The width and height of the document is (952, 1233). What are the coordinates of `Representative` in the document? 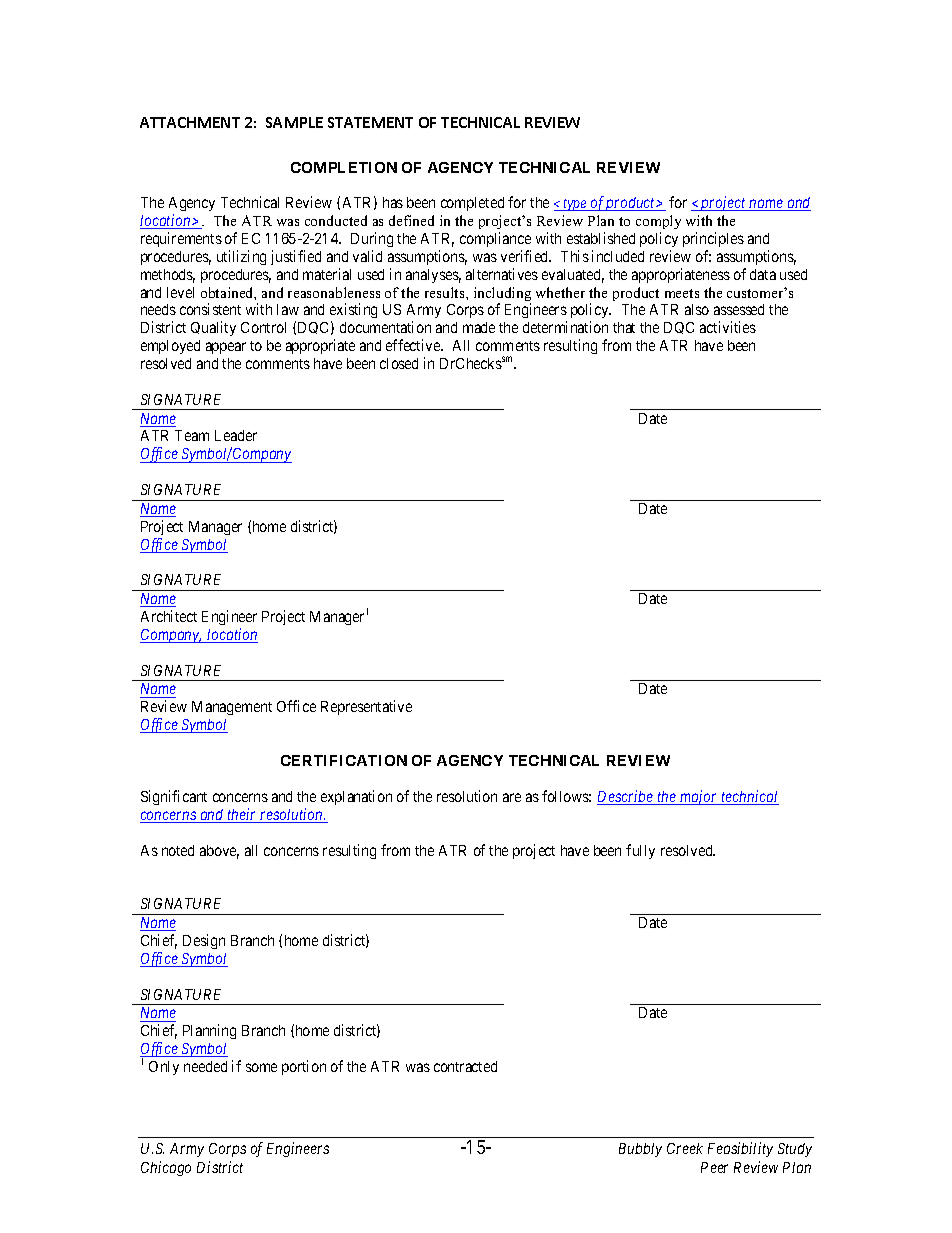 It's located at (366, 707).
